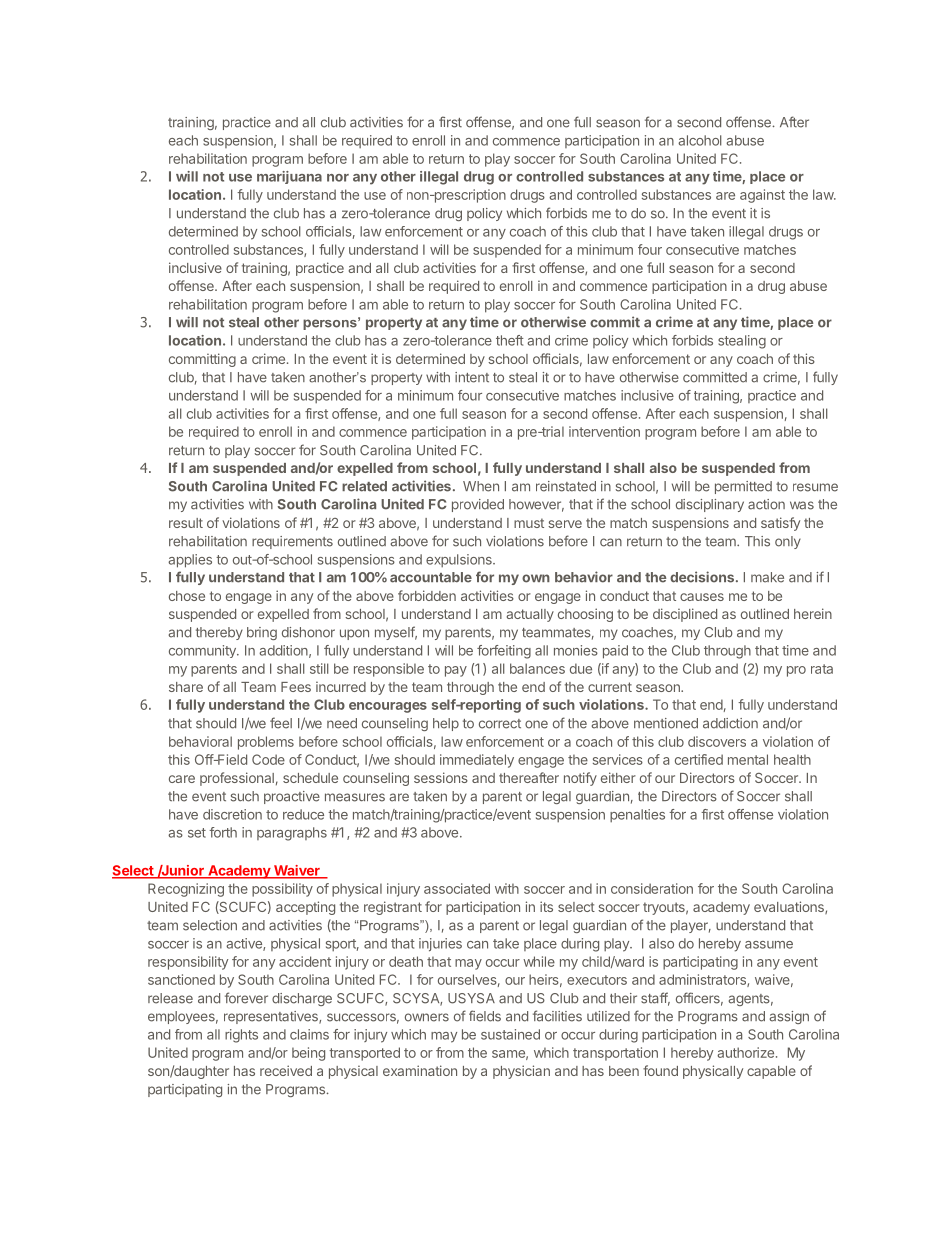  Describe the element at coordinates (241, 1036) in the page. I see `rights` at that location.
